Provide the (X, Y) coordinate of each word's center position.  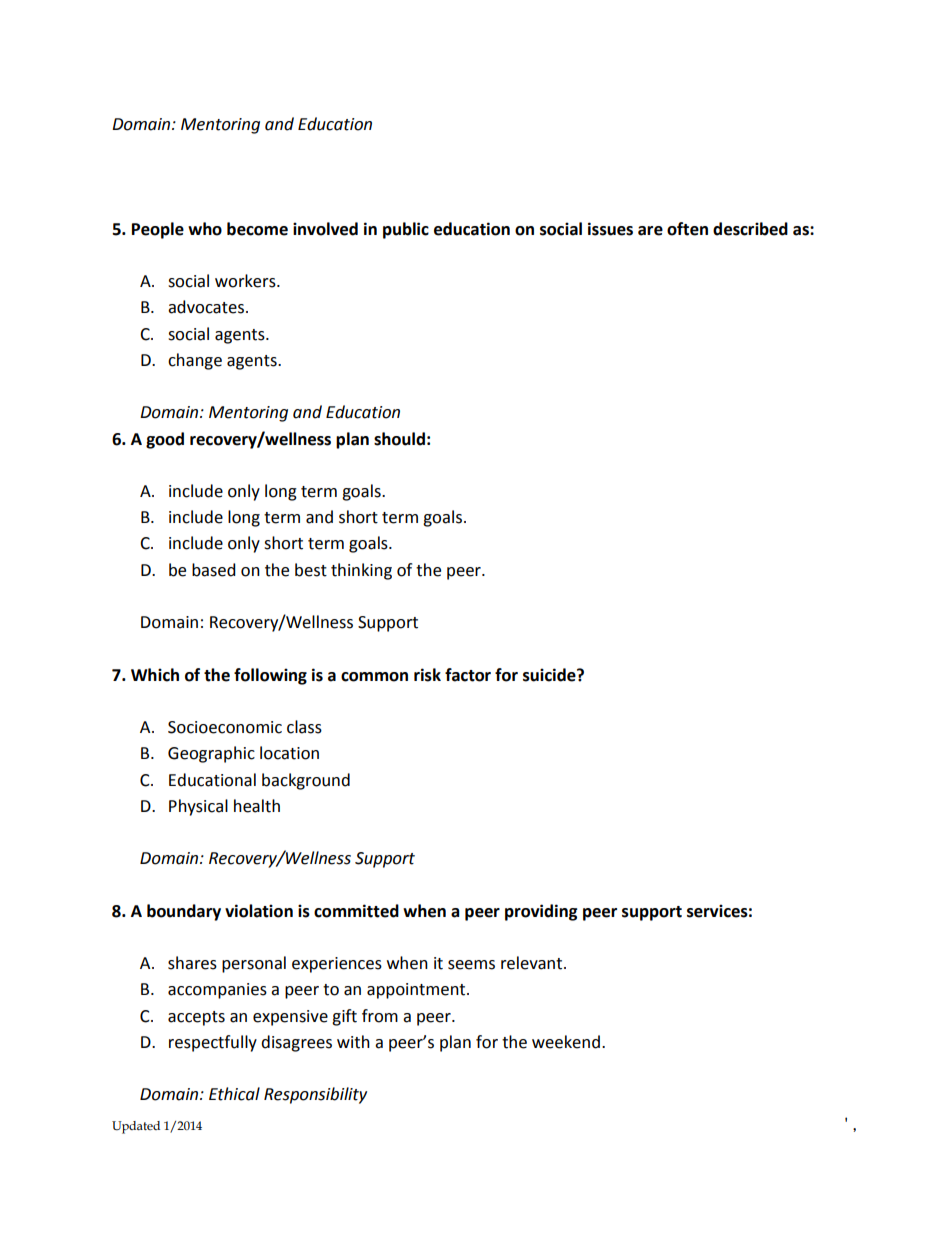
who (205, 229)
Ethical (234, 1094)
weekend (566, 1042)
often (687, 229)
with (353, 1042)
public (406, 230)
